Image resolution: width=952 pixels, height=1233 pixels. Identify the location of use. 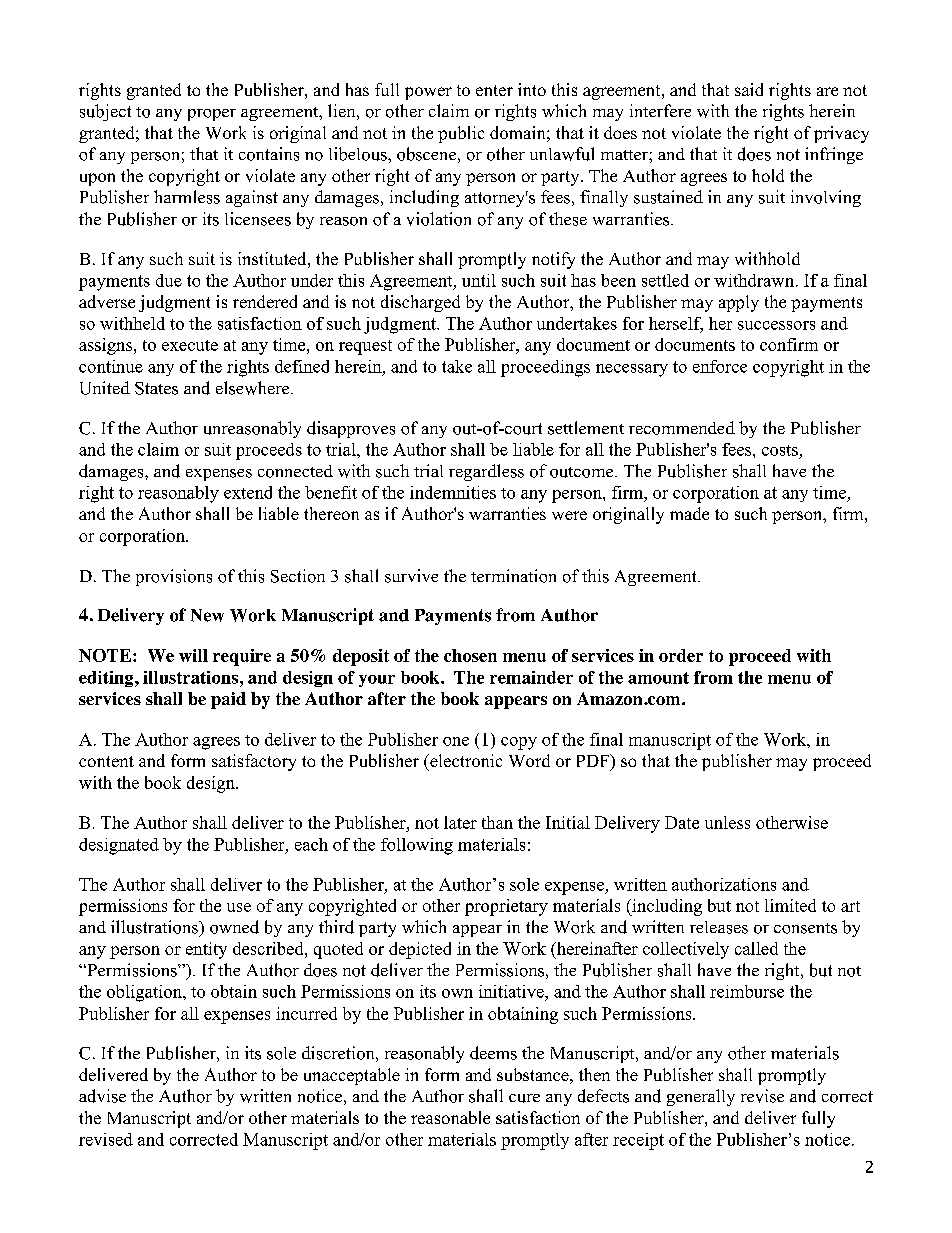
(239, 907).
